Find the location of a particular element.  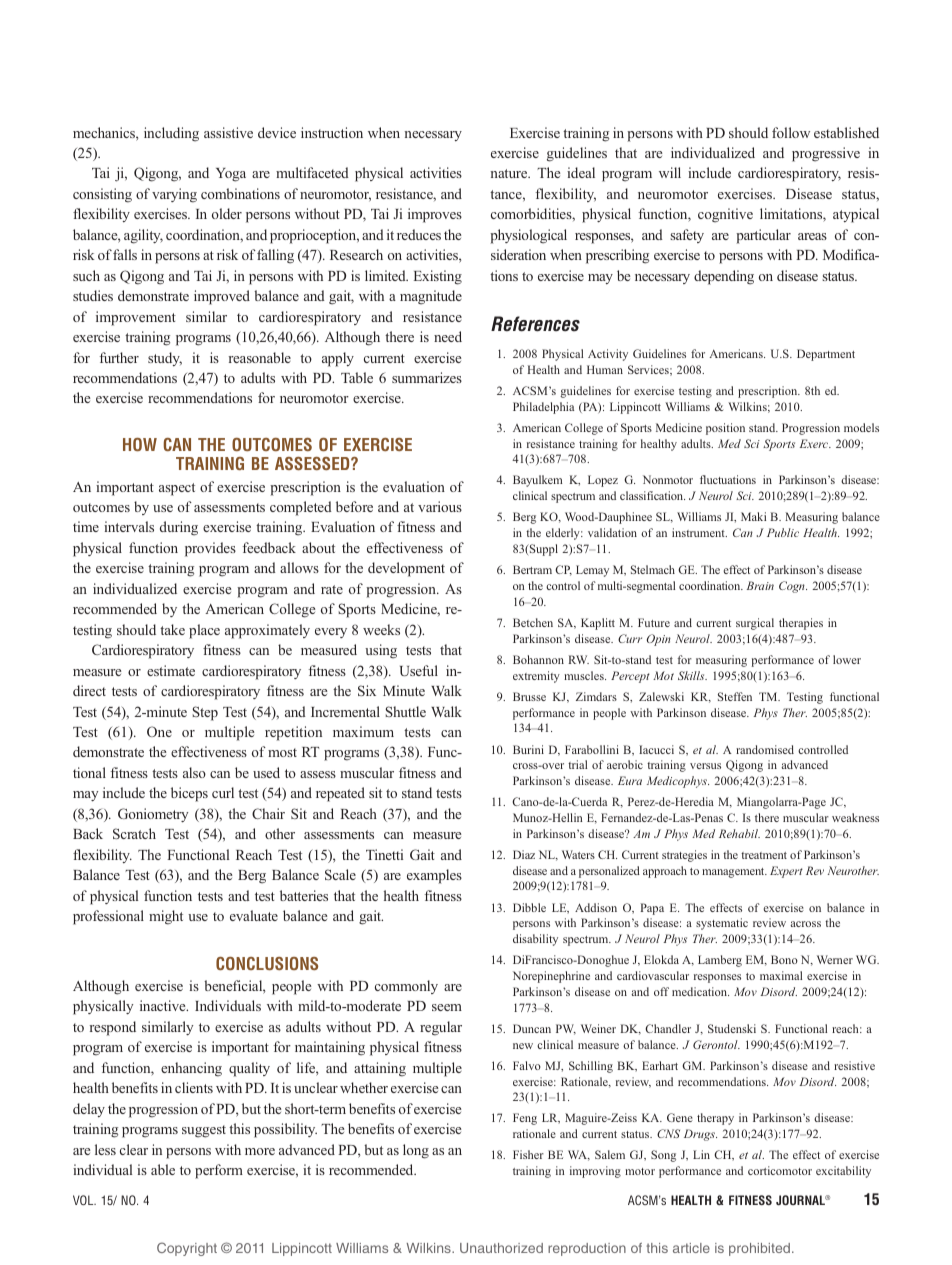

seem is located at coordinates (447, 1007).
